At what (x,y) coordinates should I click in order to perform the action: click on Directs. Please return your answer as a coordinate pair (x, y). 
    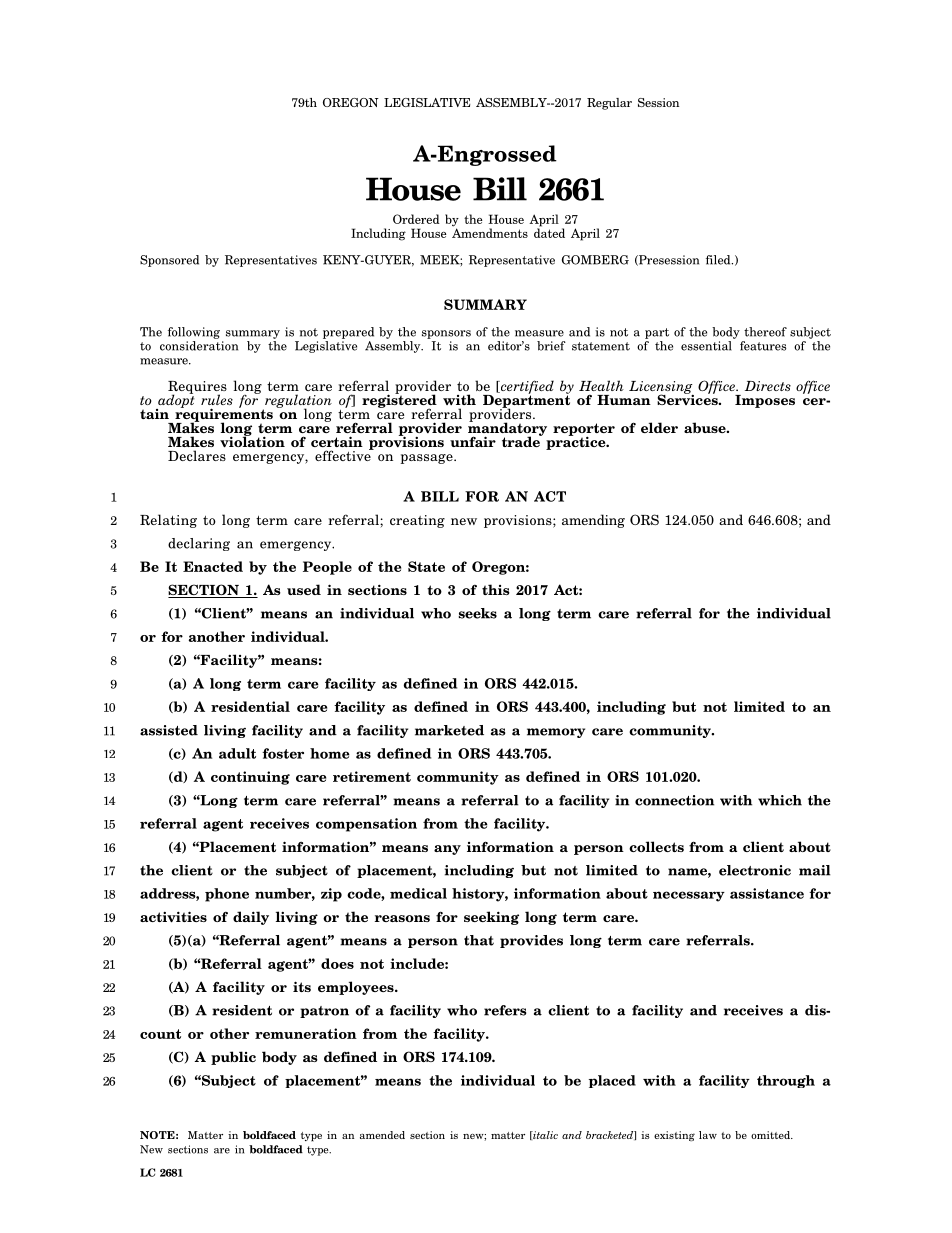
    Looking at the image, I should click on (768, 386).
